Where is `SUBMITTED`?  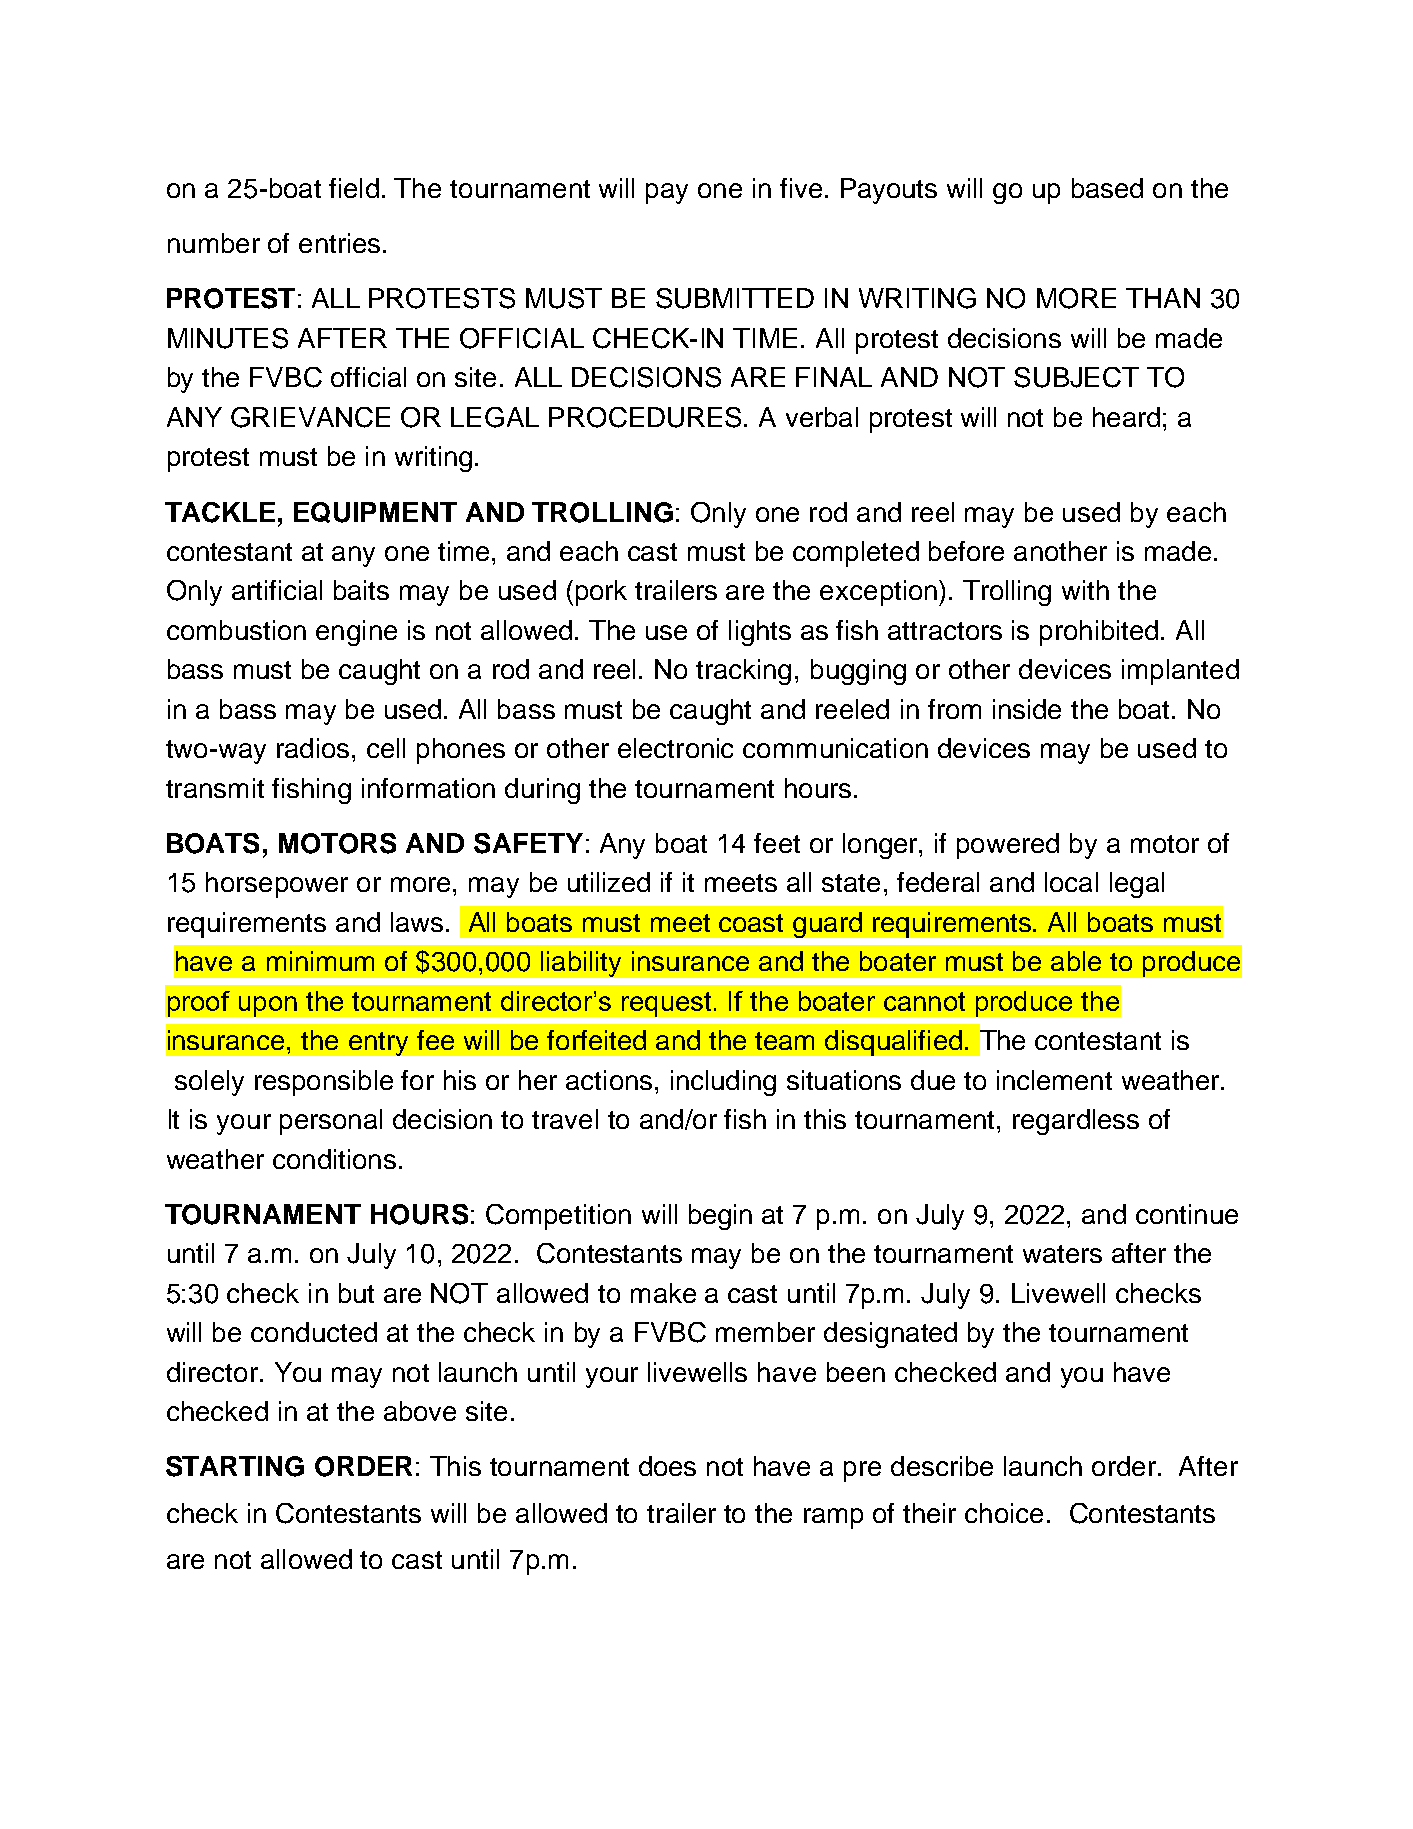 SUBMITTED is located at coordinates (735, 298).
